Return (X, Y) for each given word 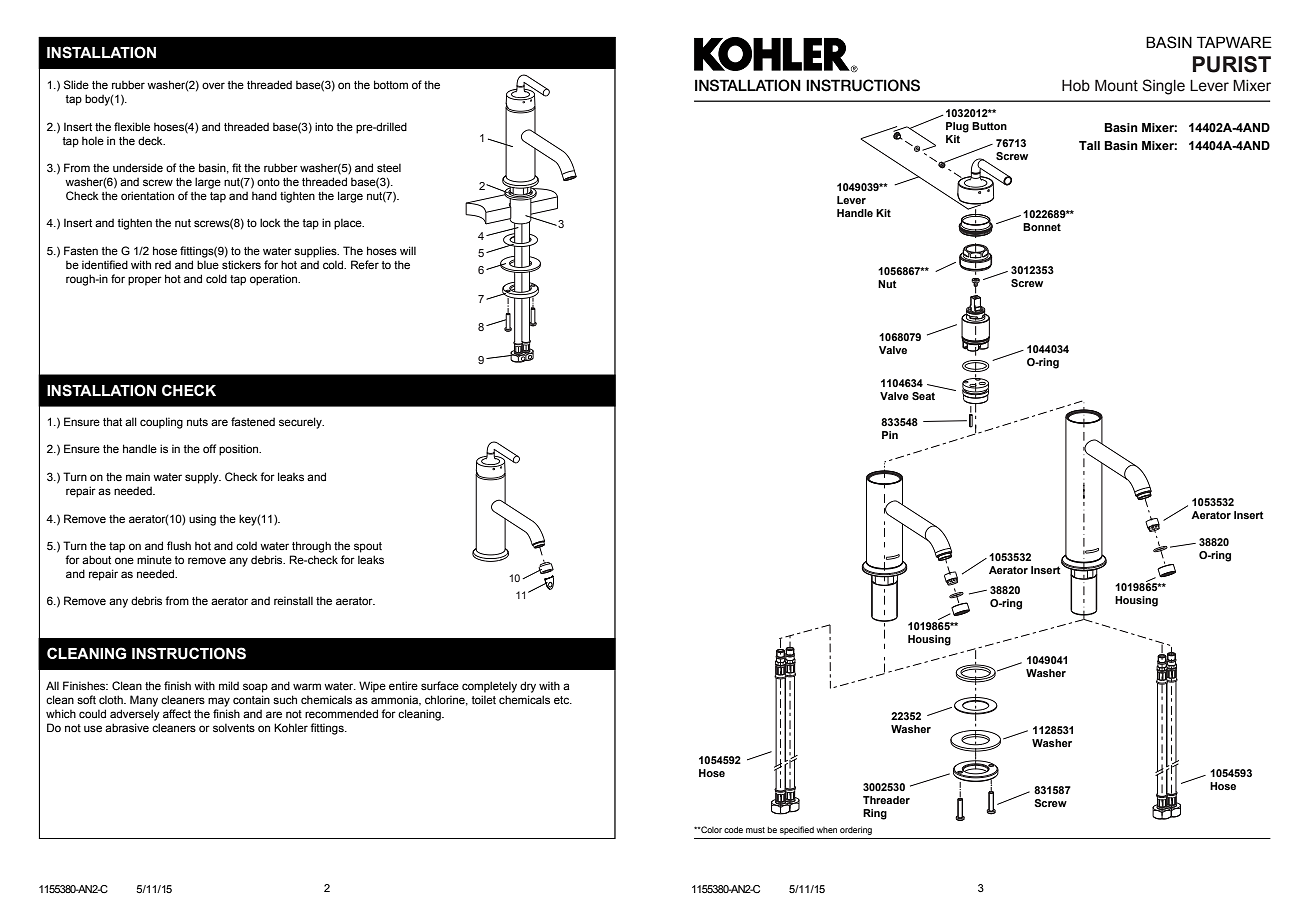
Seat (923, 396)
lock (270, 222)
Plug (957, 127)
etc (563, 700)
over (213, 85)
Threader (886, 800)
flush (179, 545)
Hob (1076, 86)
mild (229, 685)
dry (528, 687)
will (408, 250)
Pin (890, 435)
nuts (197, 422)
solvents (234, 728)
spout (368, 547)
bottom (391, 84)
